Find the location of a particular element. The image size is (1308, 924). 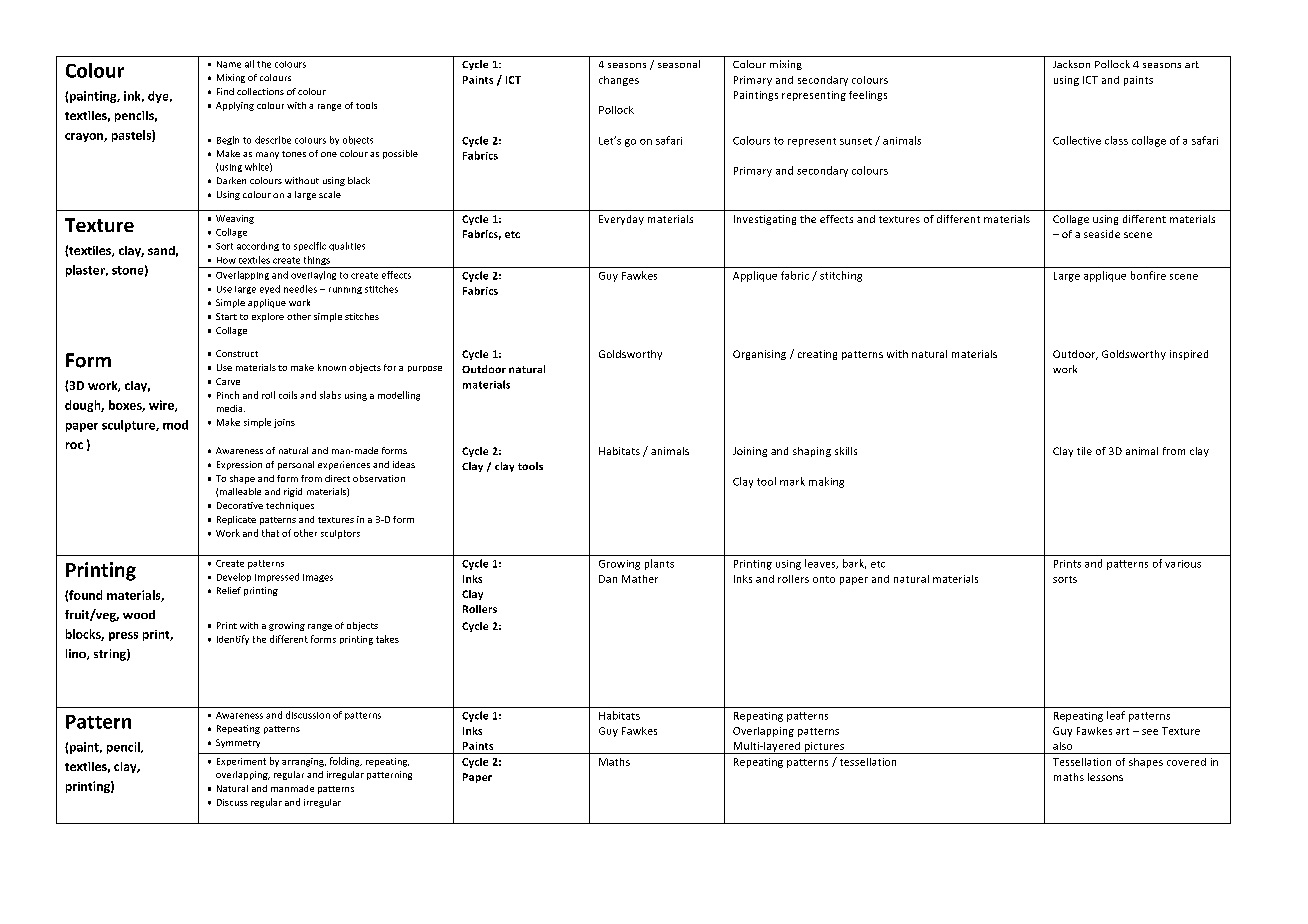

Experiment is located at coordinates (241, 762).
